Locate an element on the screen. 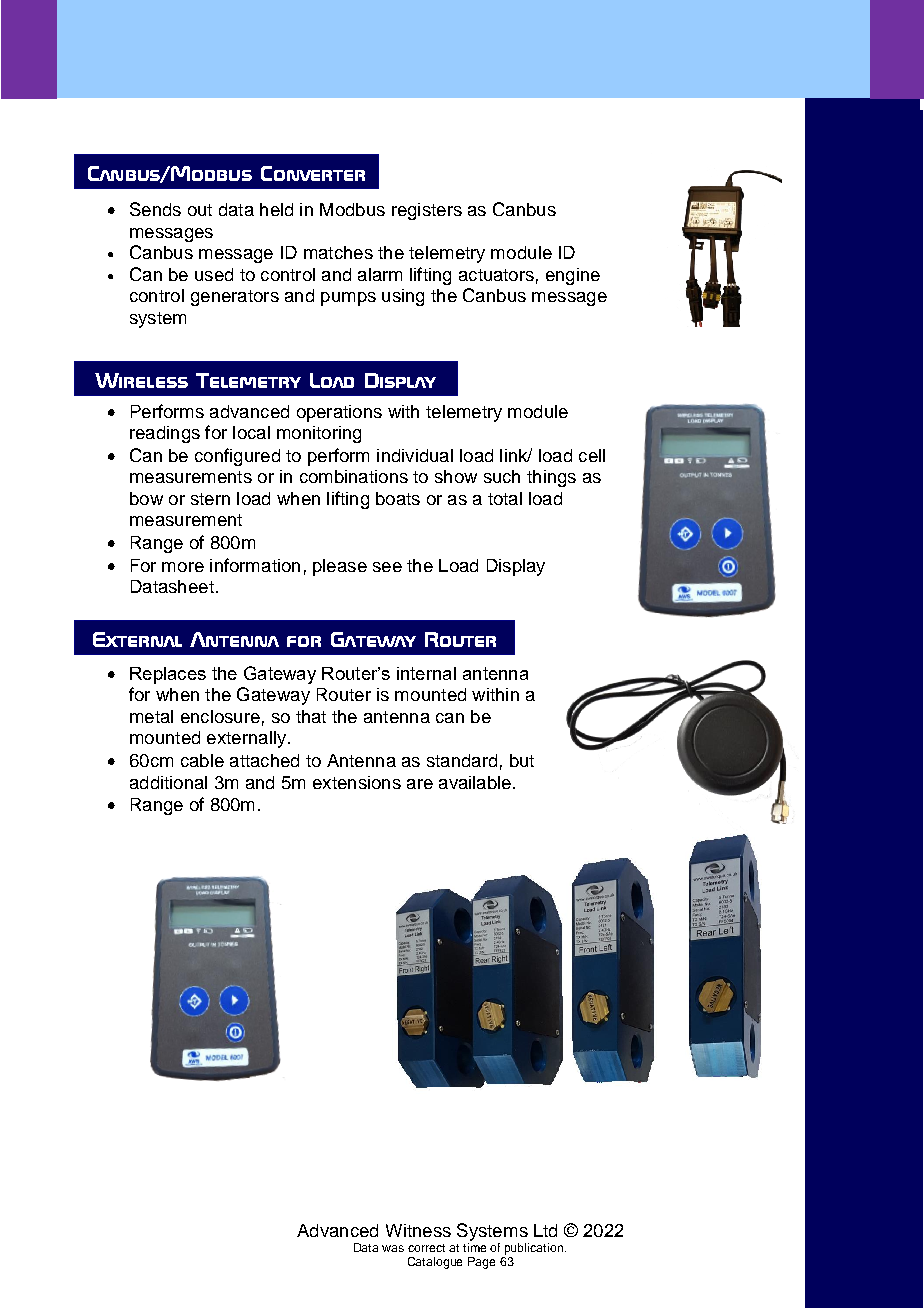 This screenshot has height=1308, width=924. Sends is located at coordinates (155, 209).
